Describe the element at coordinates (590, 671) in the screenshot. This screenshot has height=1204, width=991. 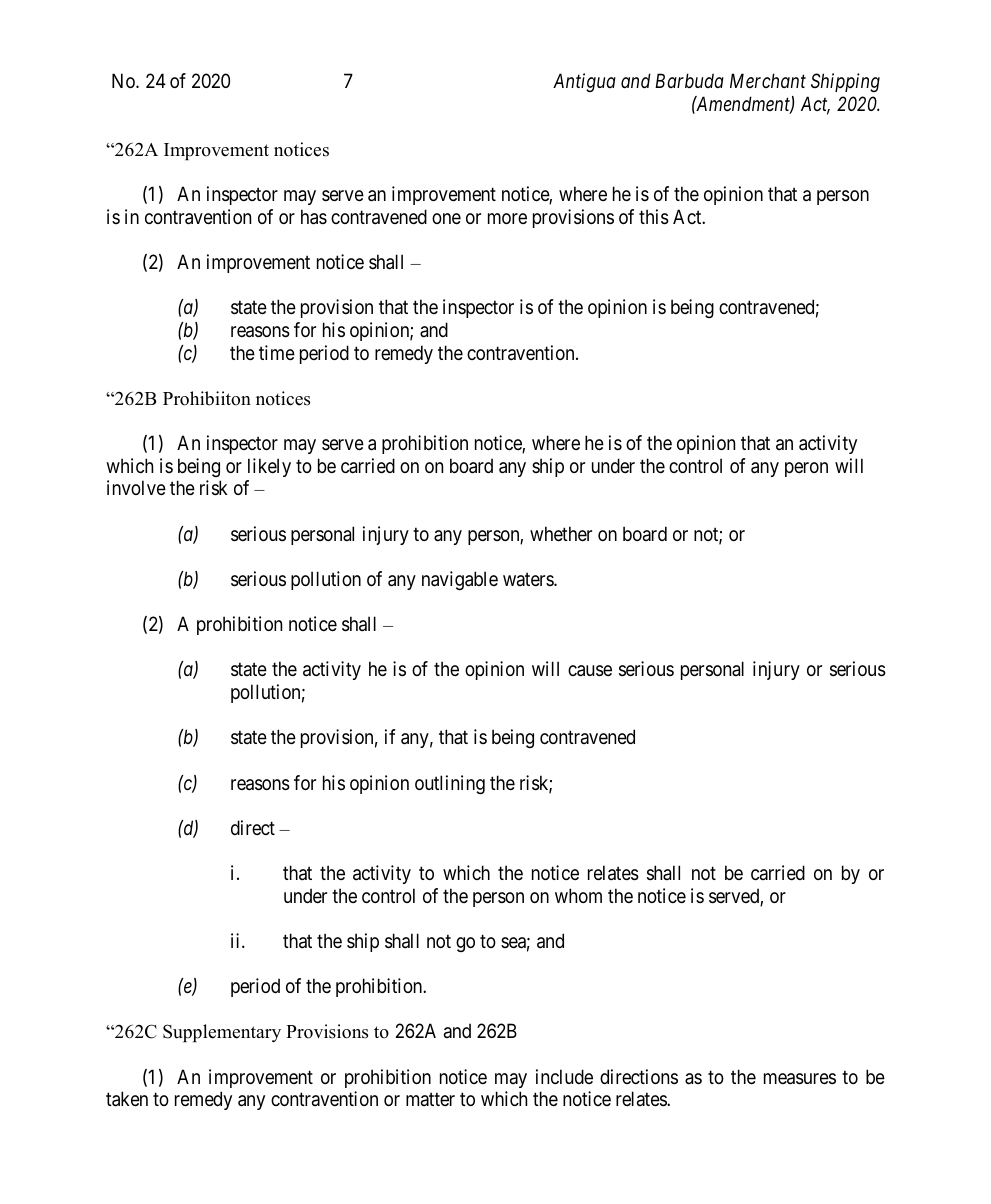
I see `cause` at that location.
